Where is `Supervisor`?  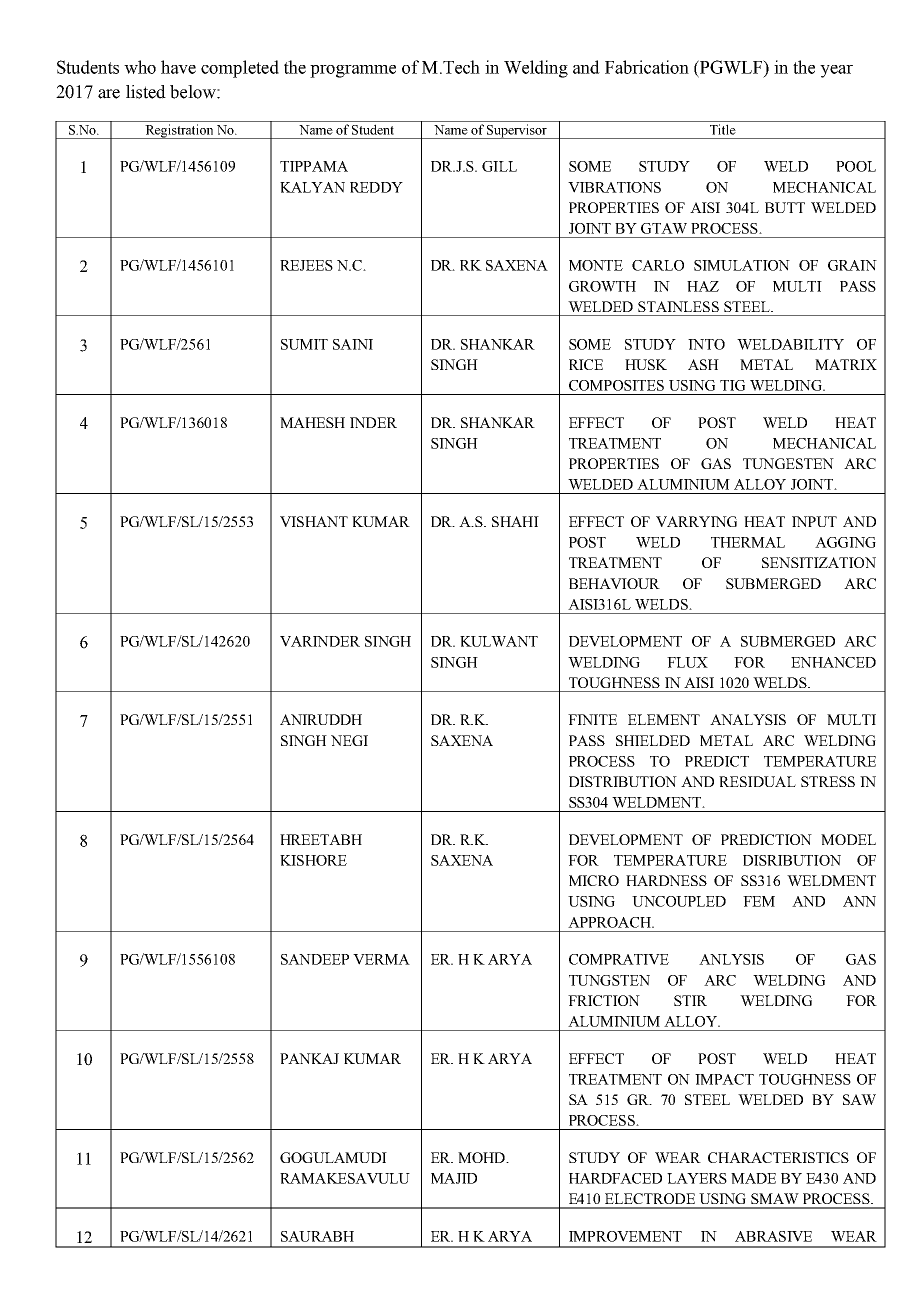 Supervisor is located at coordinates (517, 131).
